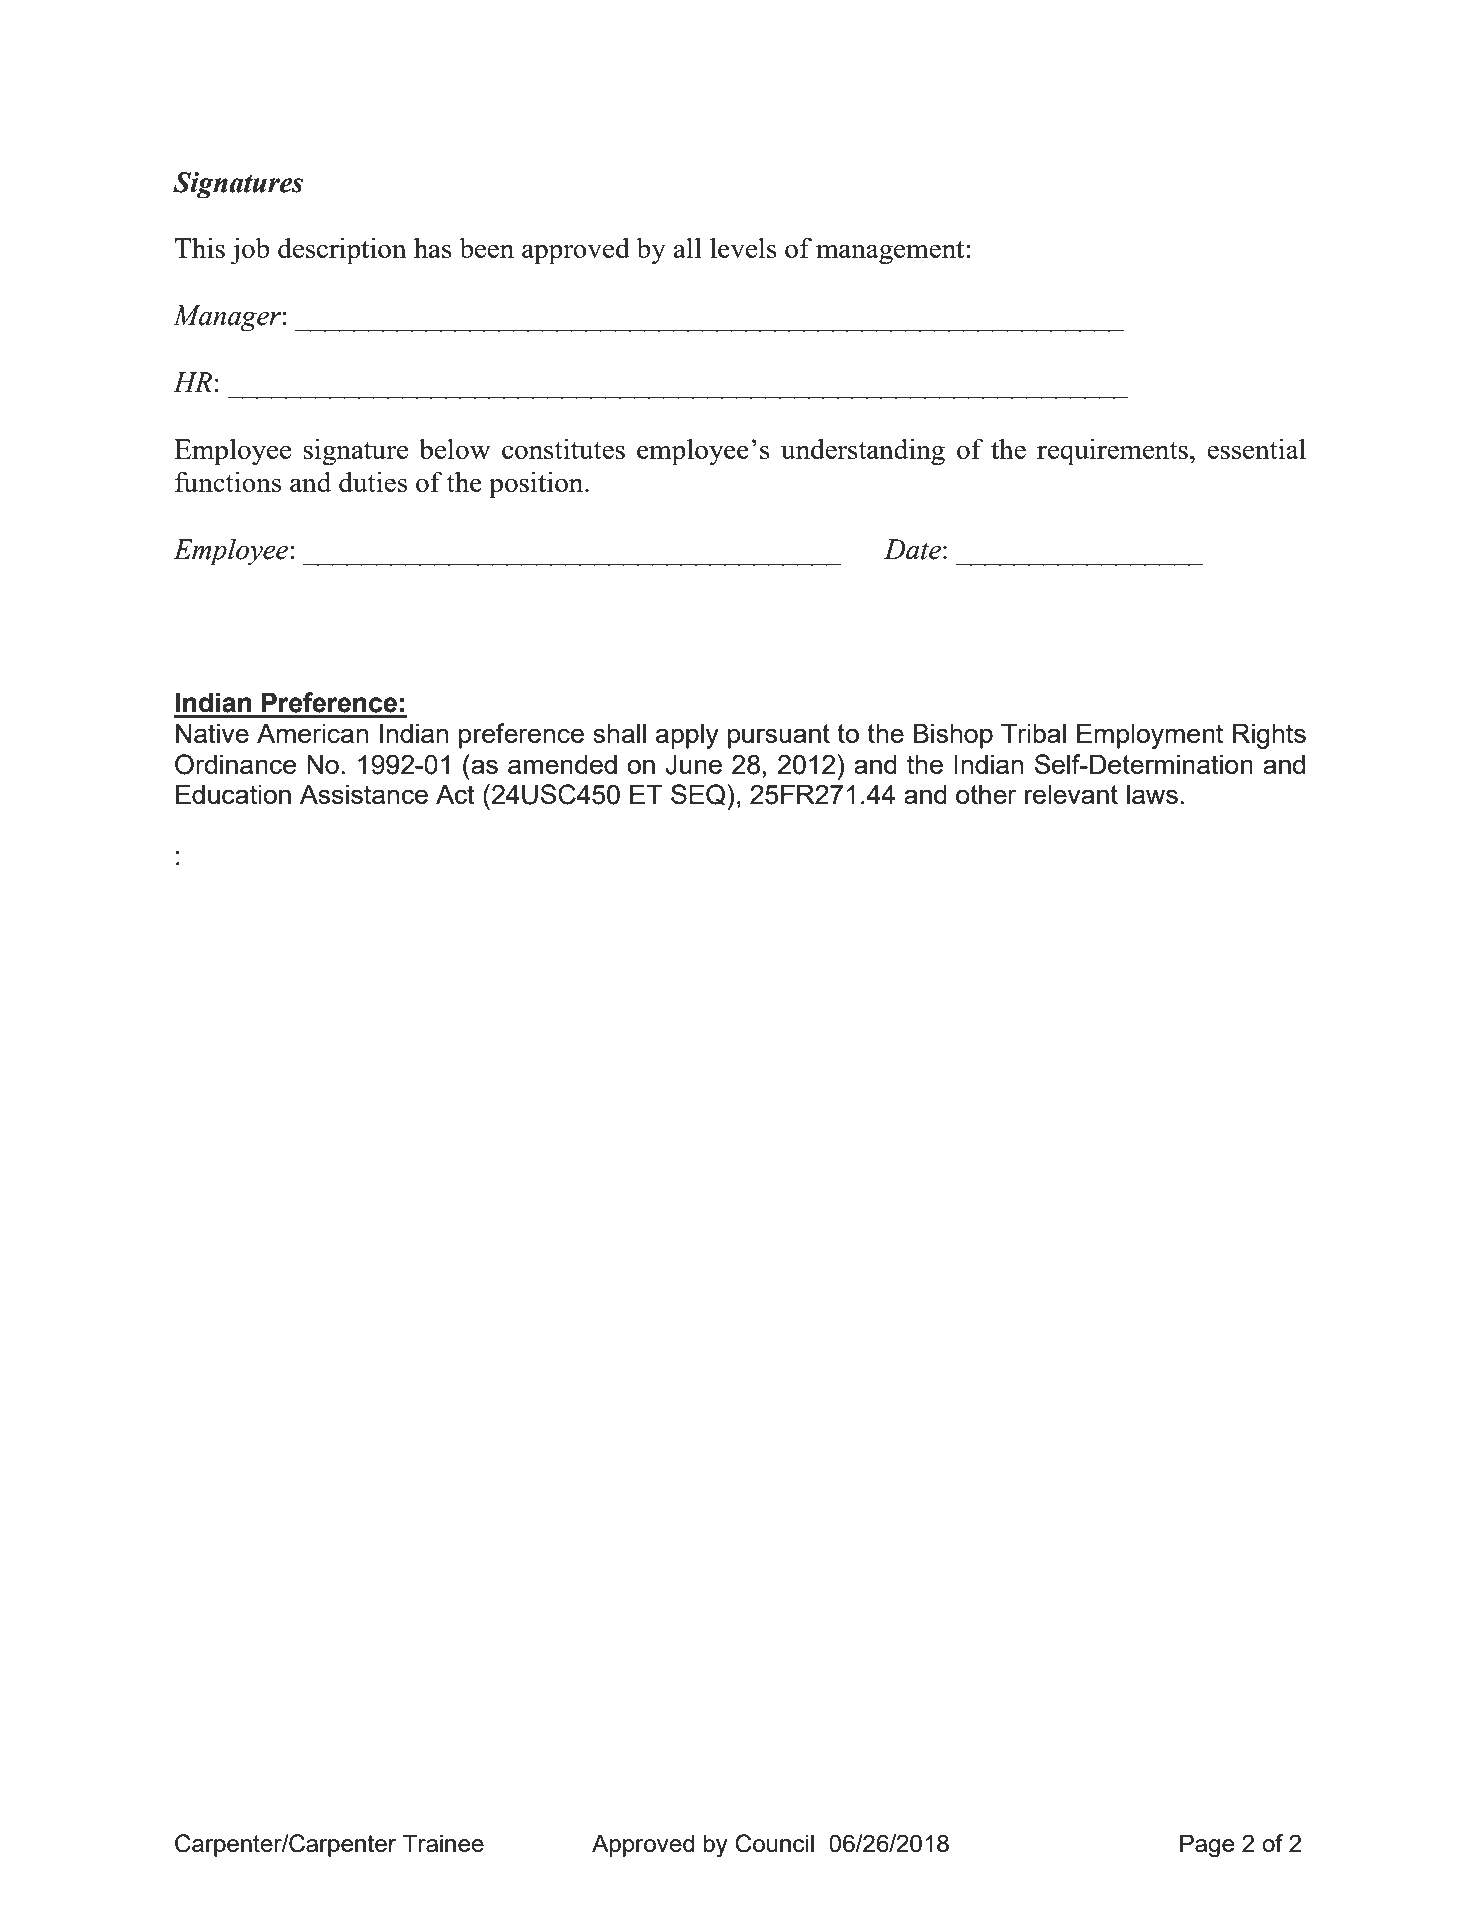 The width and height of the screenshot is (1481, 1916). I want to click on description, so click(342, 251).
